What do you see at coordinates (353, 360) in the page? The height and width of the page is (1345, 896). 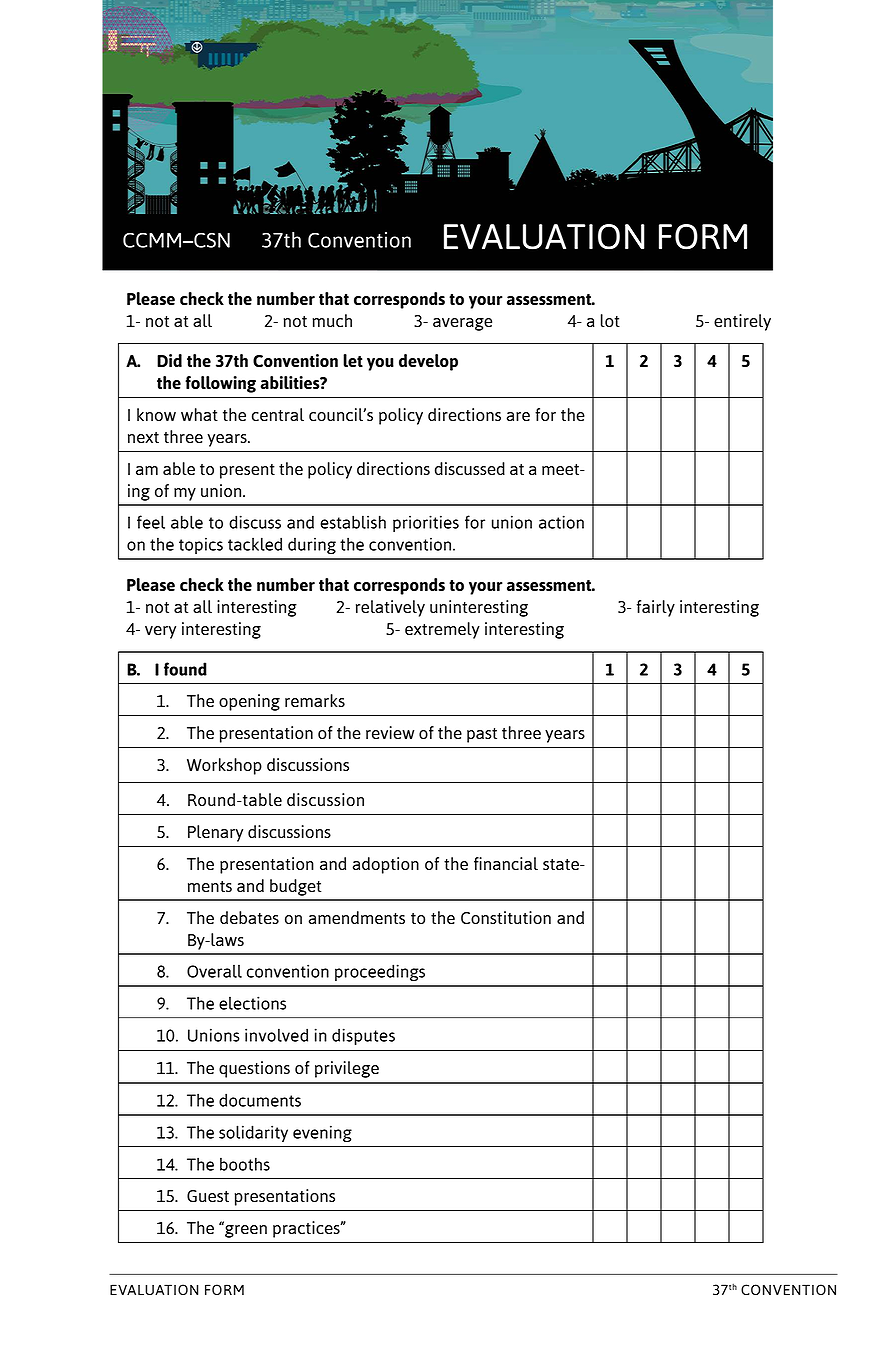 I see `let` at bounding box center [353, 360].
